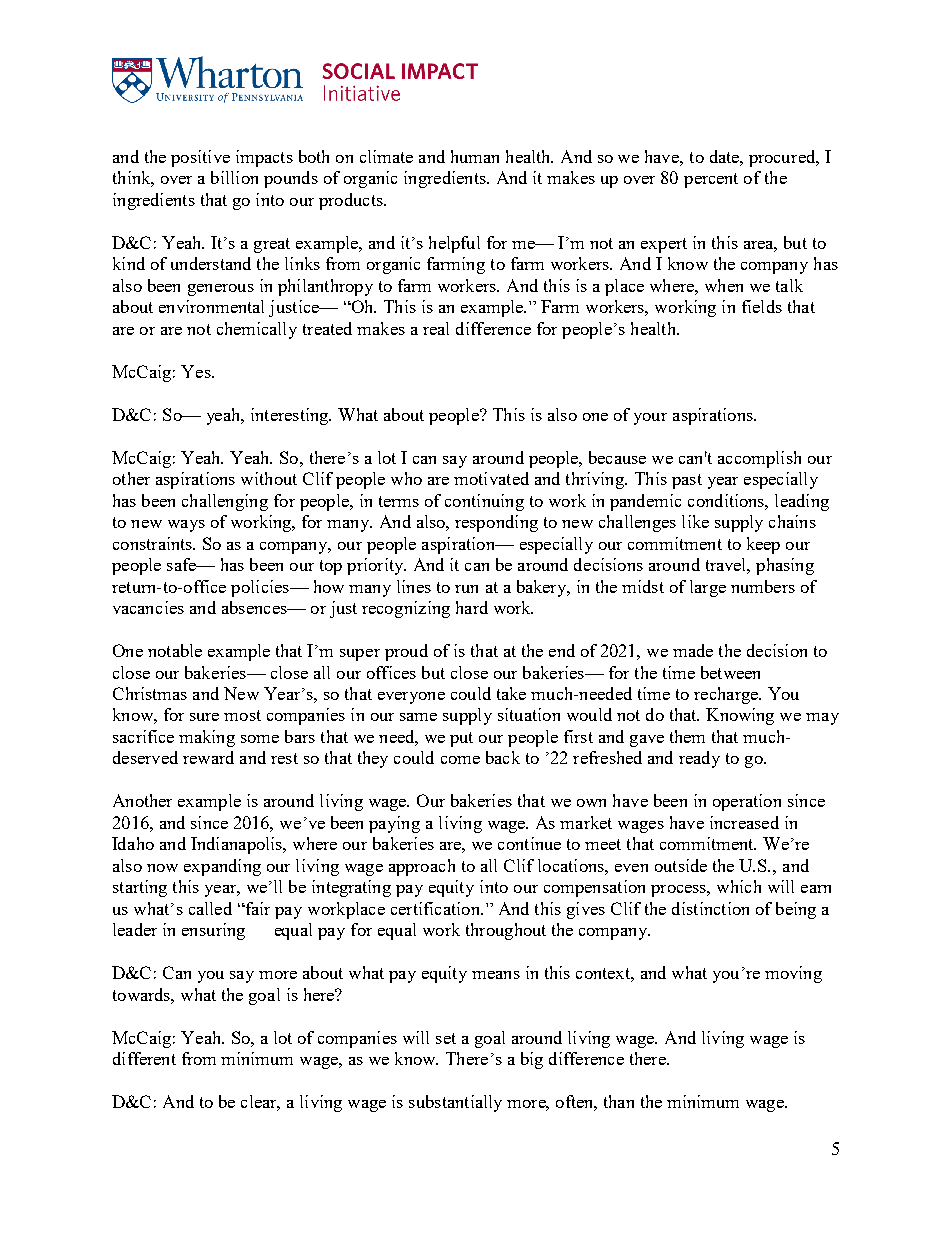 The height and width of the image is (1233, 952). Describe the element at coordinates (460, 760) in the image. I see `come` at that location.
